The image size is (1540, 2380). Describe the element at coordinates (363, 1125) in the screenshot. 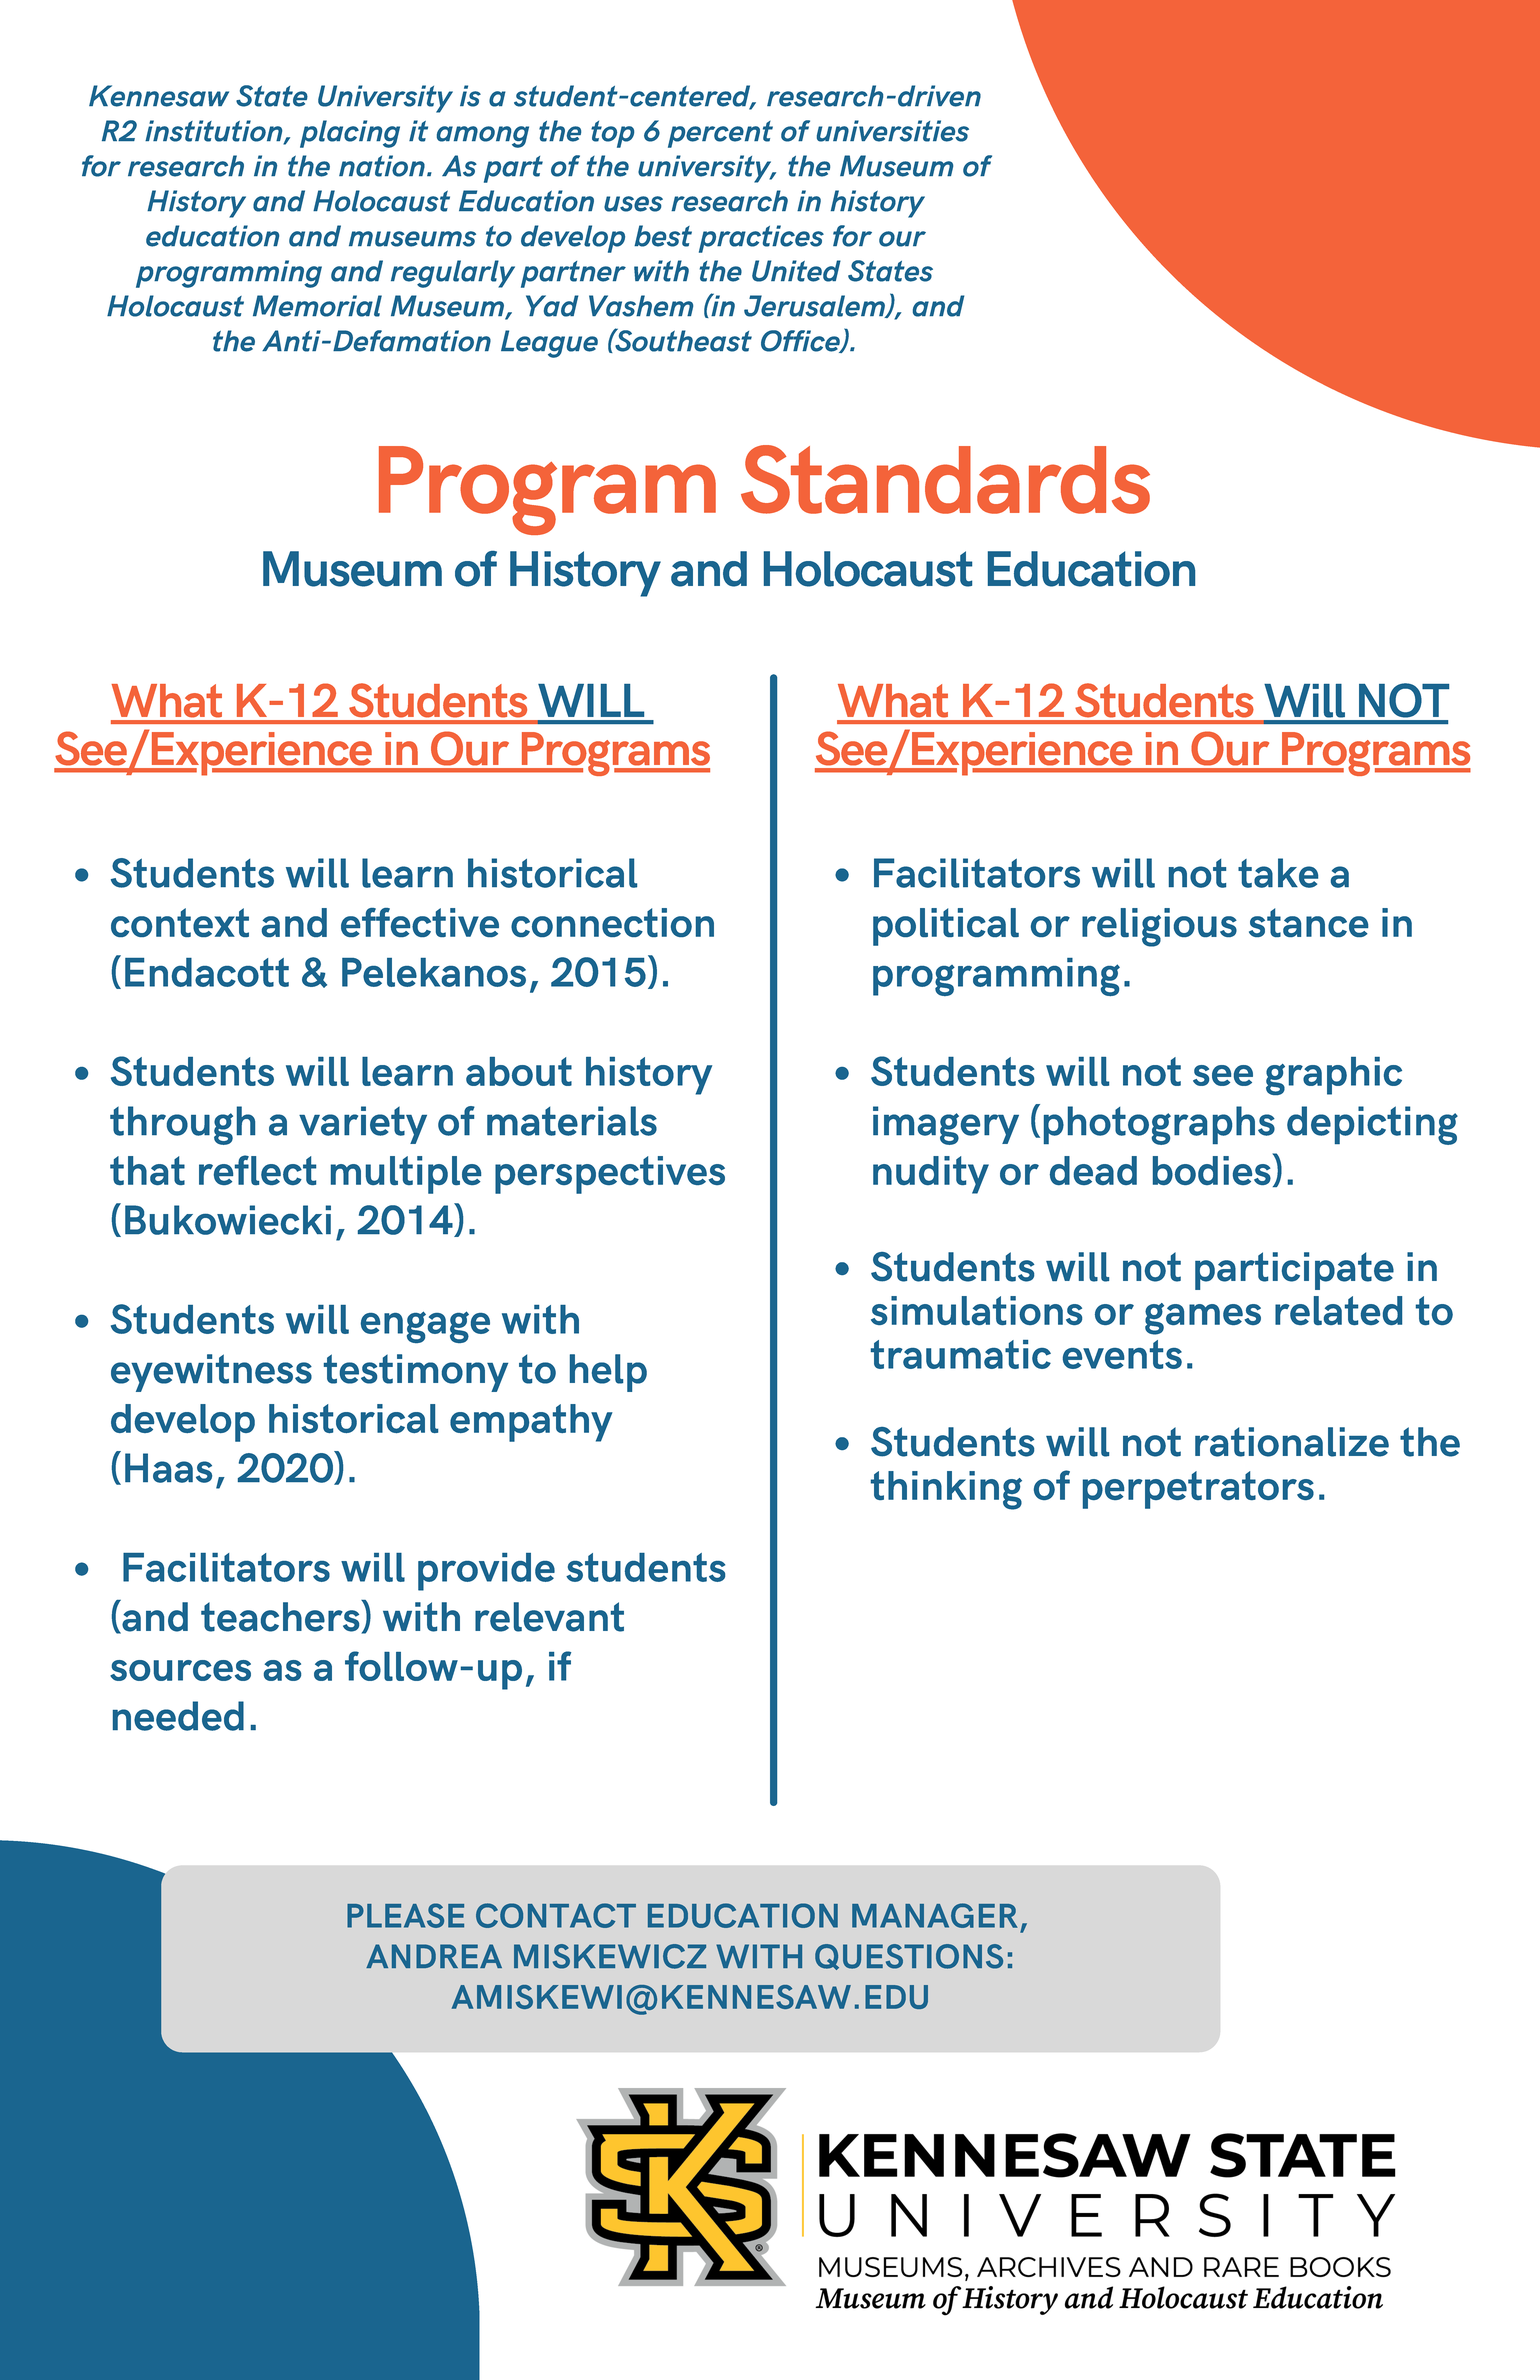

I see `variety` at that location.
